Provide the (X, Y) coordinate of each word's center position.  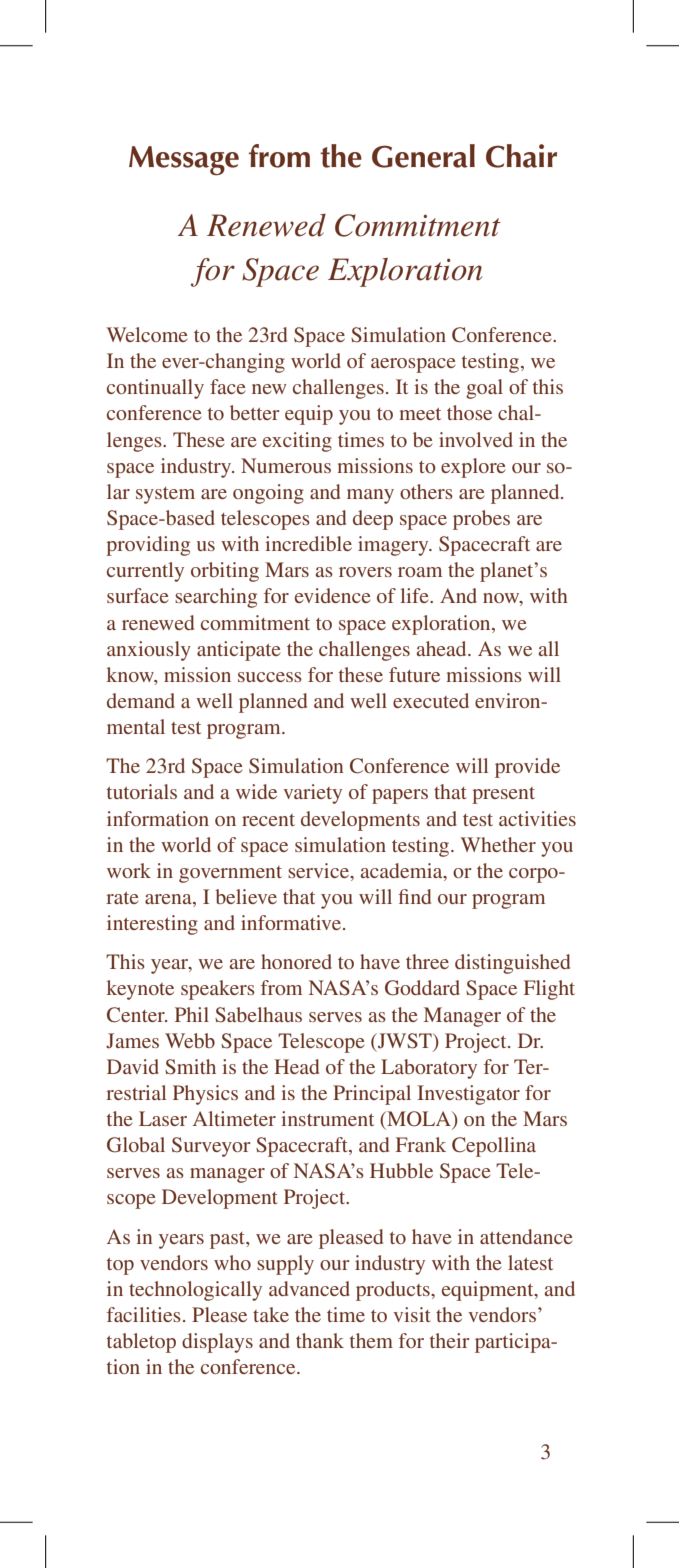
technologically (195, 1291)
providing (148, 546)
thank (320, 1340)
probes (481, 520)
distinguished (512, 964)
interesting (152, 925)
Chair (521, 156)
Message (184, 161)
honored (296, 961)
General (423, 156)
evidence (332, 595)
